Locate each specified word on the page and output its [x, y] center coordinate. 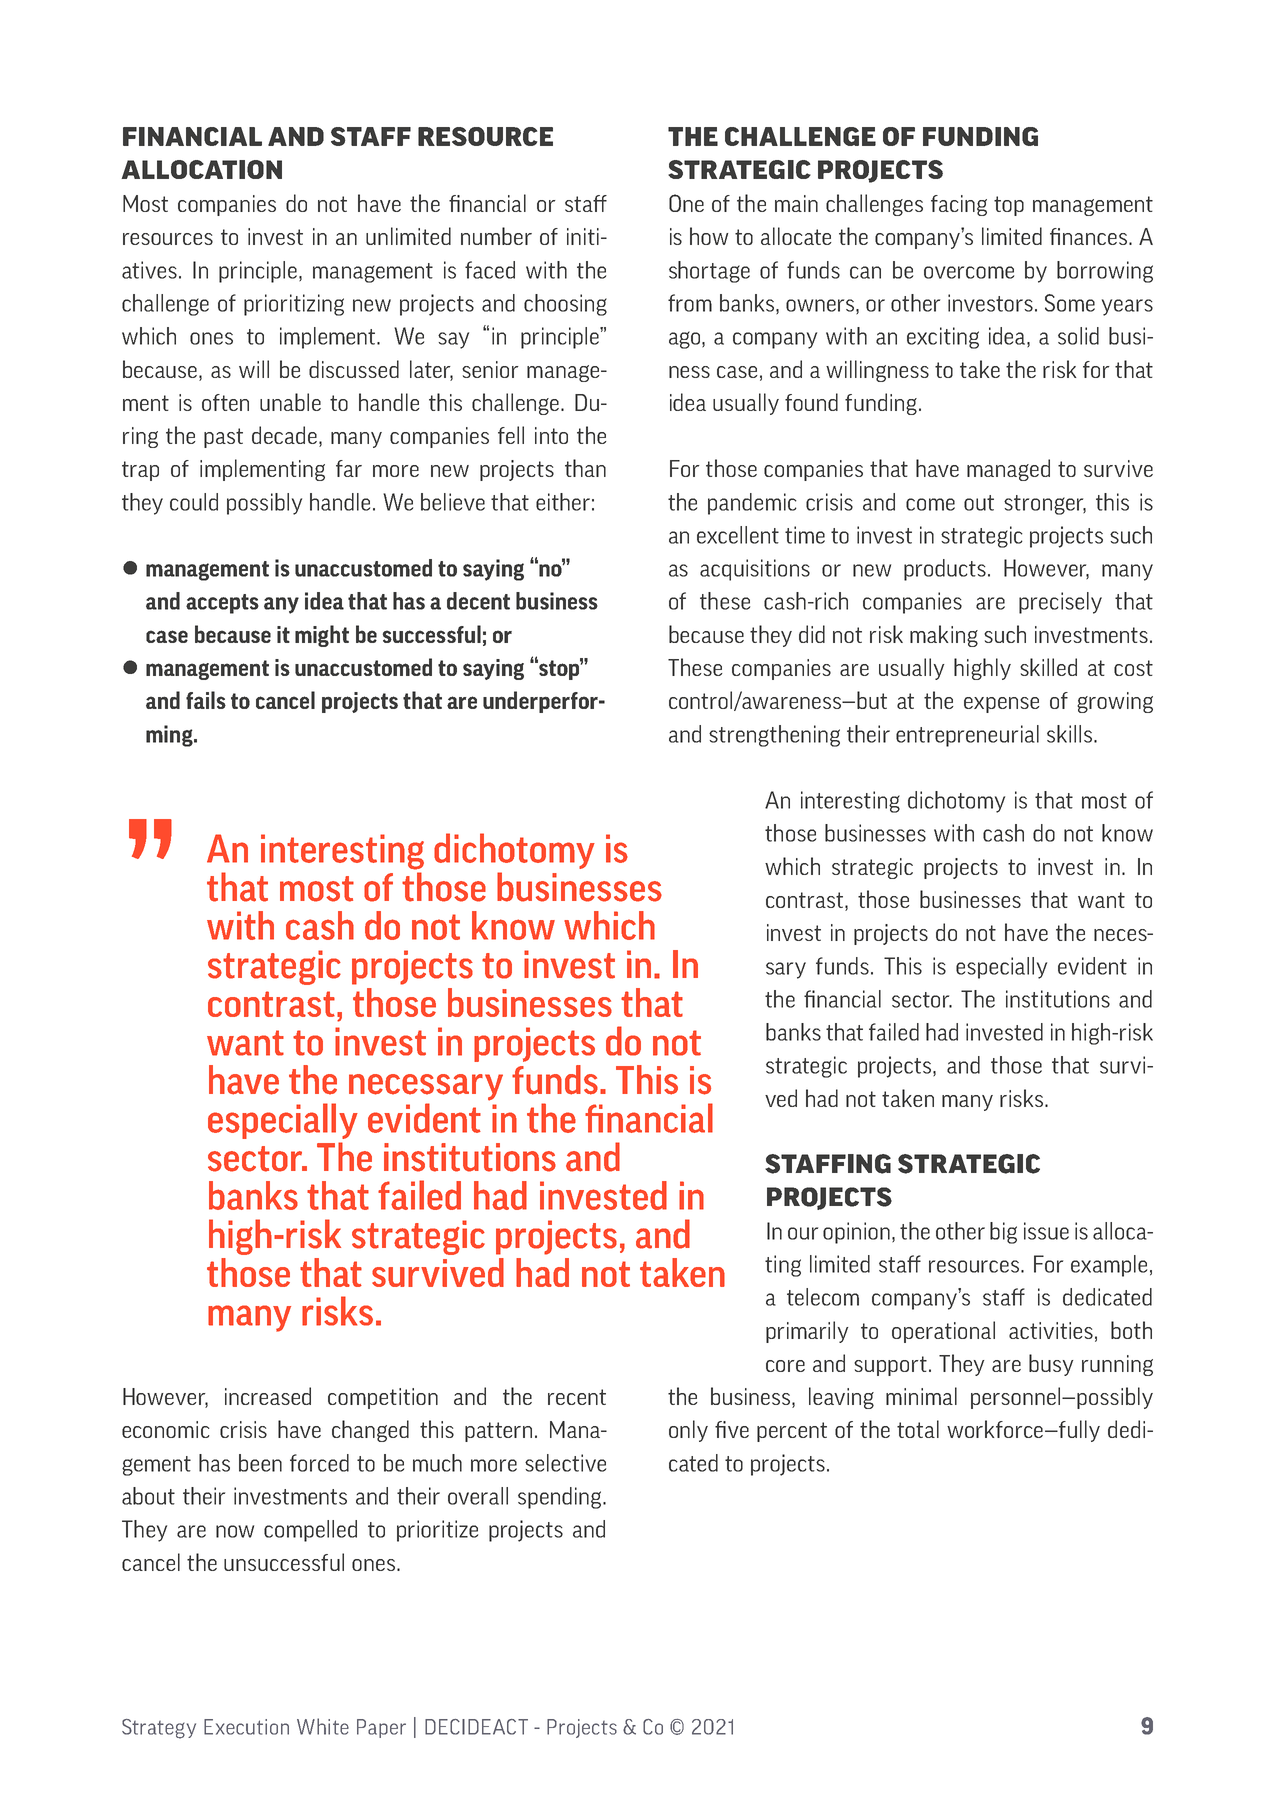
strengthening [774, 736]
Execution [246, 1727]
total [918, 1429]
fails [206, 700]
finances [1090, 236]
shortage [709, 272]
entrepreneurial [967, 736]
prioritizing [294, 305]
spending [561, 1498]
